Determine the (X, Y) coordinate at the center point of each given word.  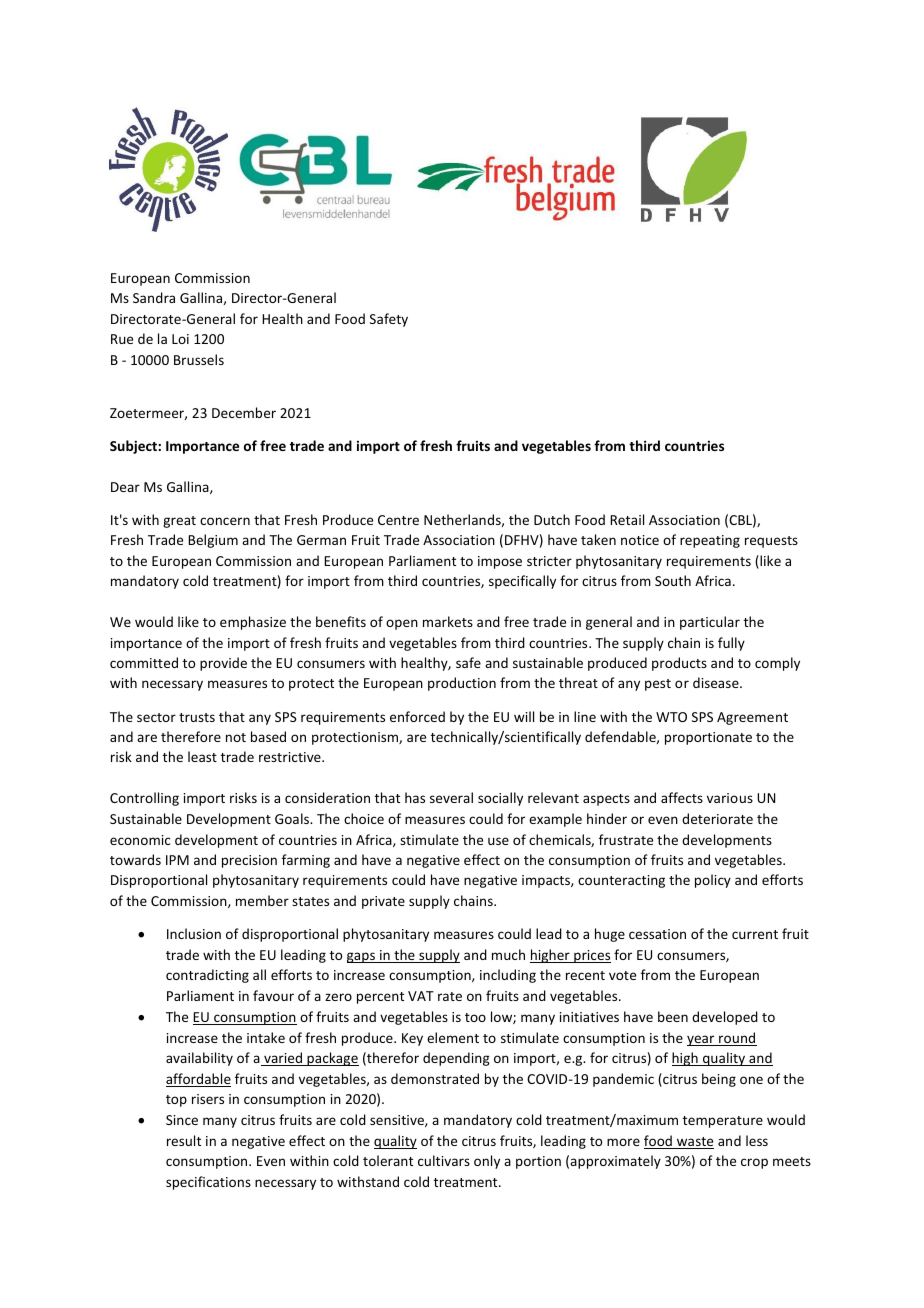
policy (713, 881)
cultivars (444, 1160)
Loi (180, 339)
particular (710, 623)
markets (448, 621)
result (184, 1140)
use (498, 841)
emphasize (253, 623)
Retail (627, 519)
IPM (177, 860)
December (244, 412)
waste (694, 1143)
